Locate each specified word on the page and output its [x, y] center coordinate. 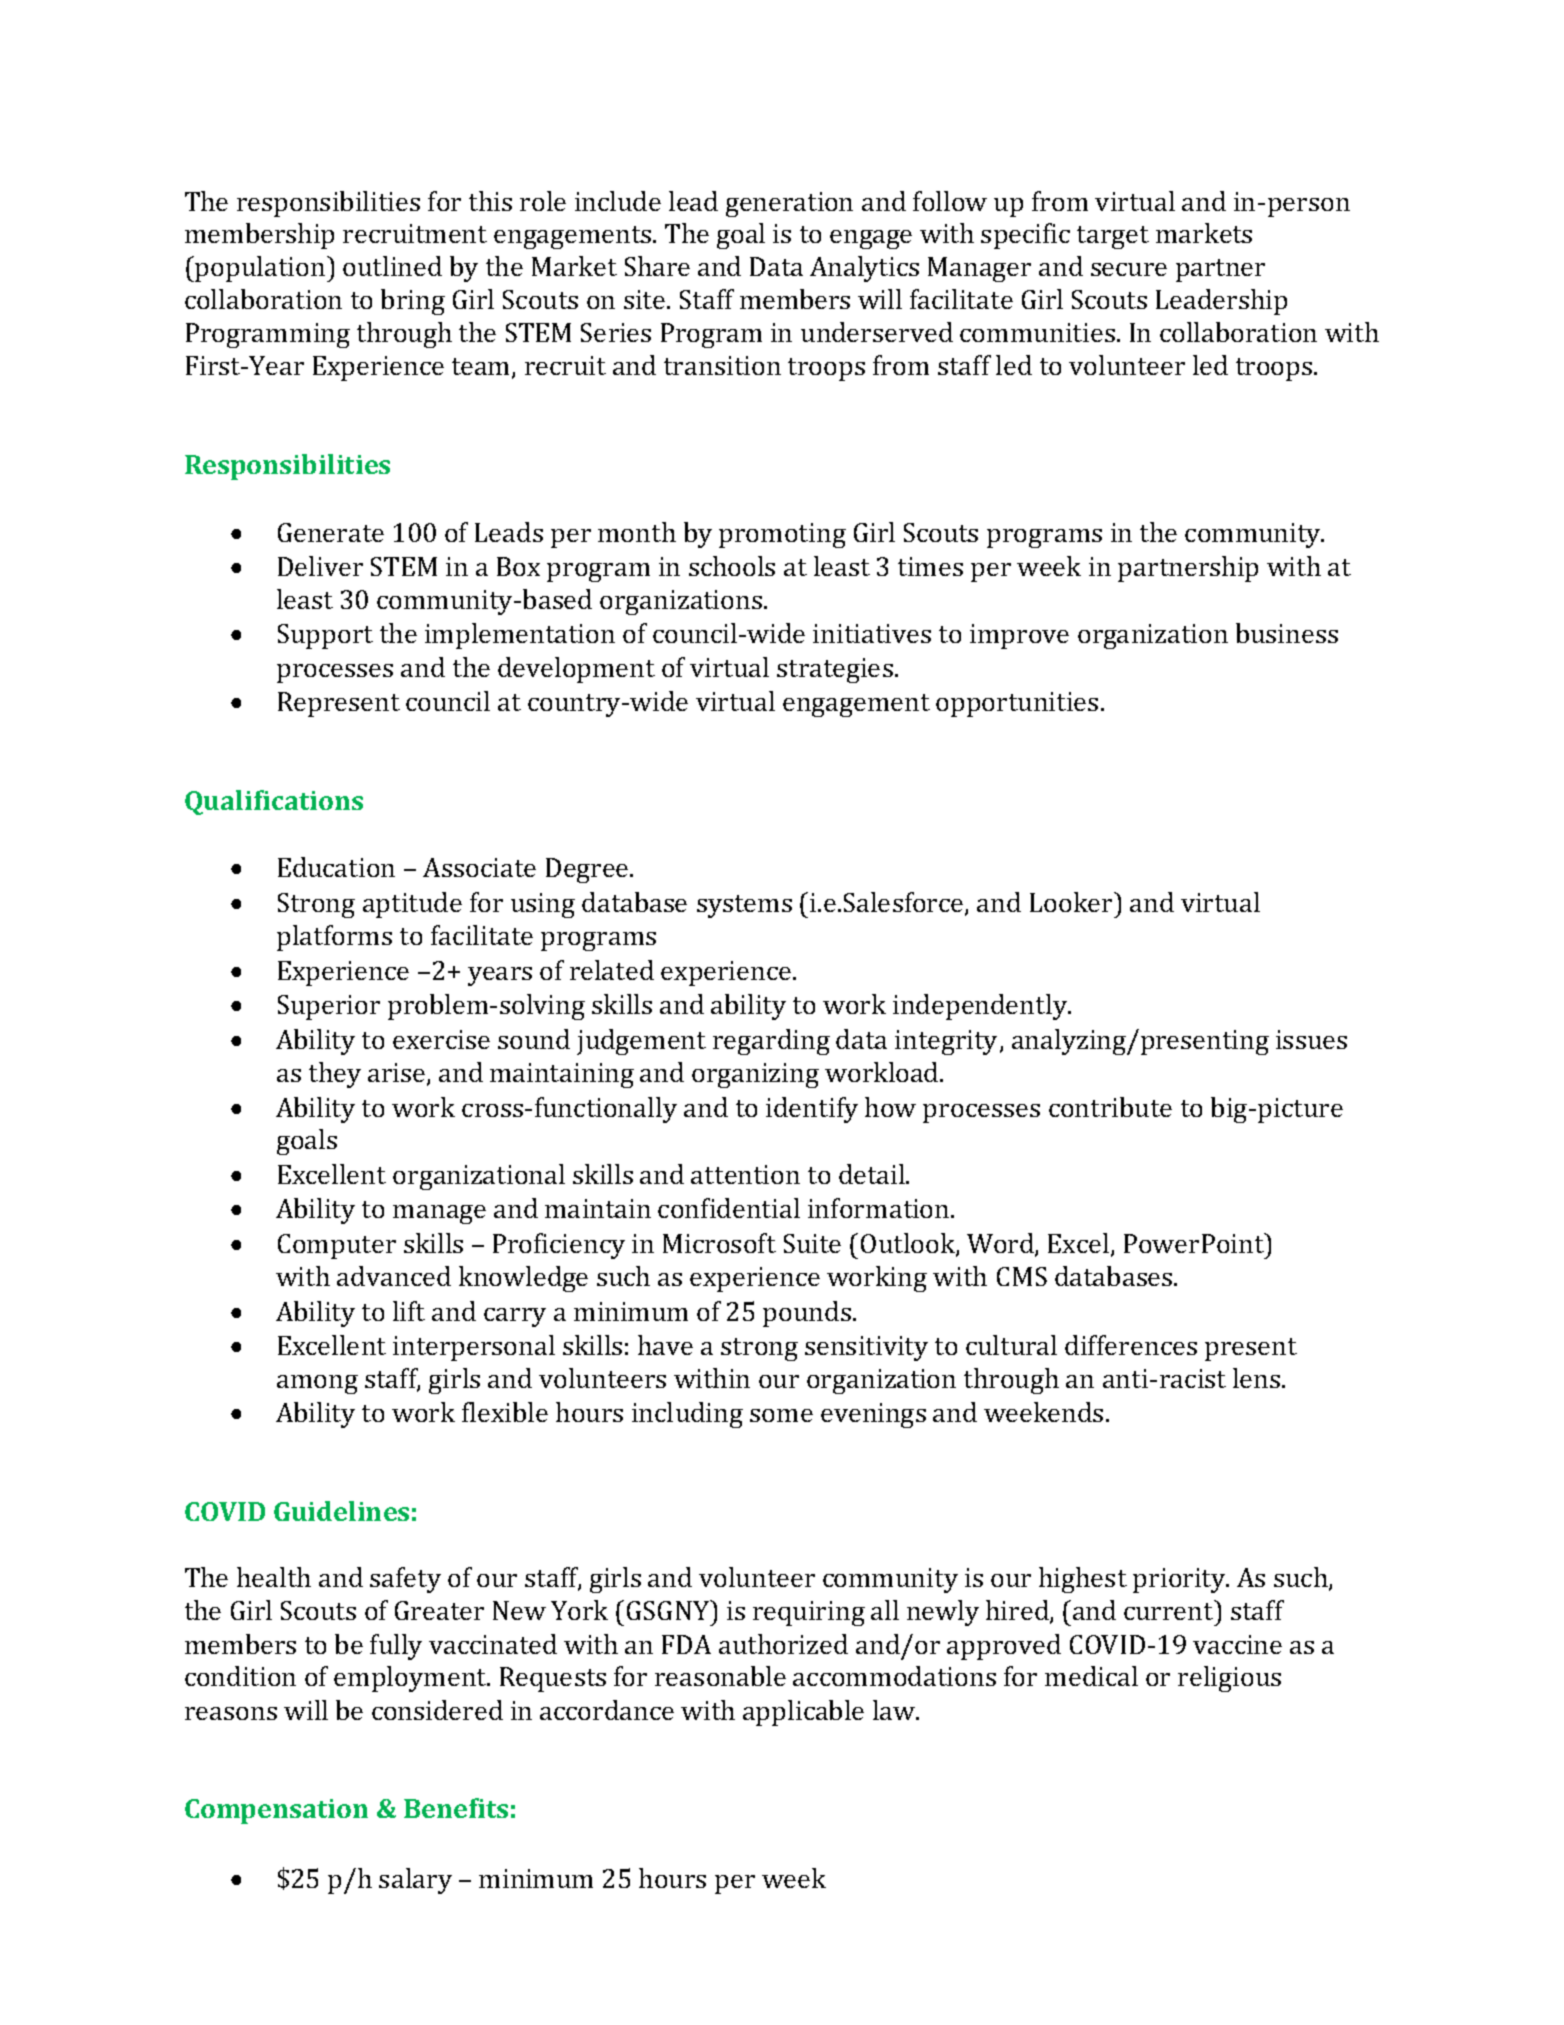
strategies [835, 670]
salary [415, 1881]
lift [409, 1311]
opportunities [1017, 704]
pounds [807, 1314]
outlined [392, 266]
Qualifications [274, 802]
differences [1131, 1345]
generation [789, 204]
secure [1129, 269]
